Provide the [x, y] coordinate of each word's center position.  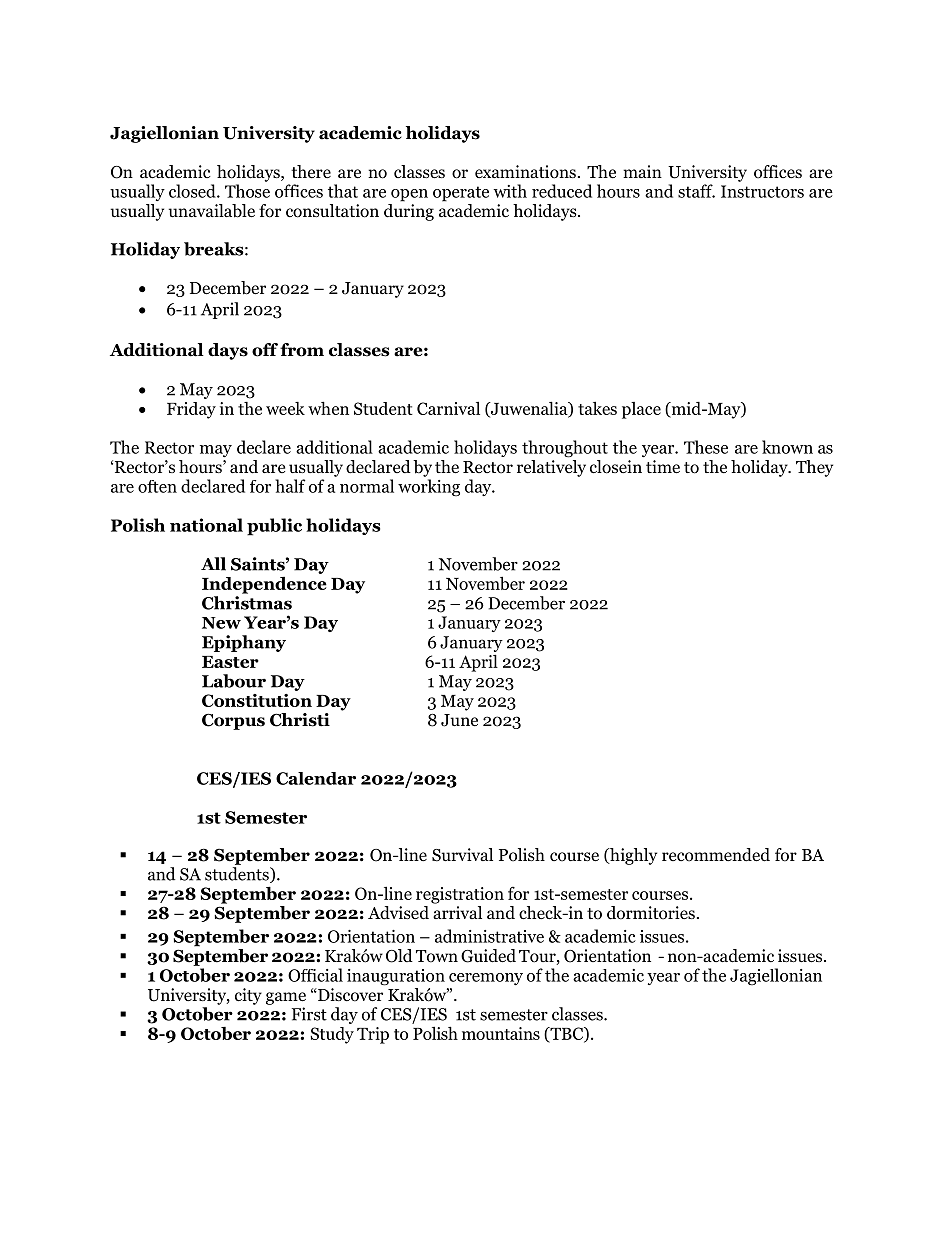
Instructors [762, 191]
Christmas [247, 603]
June [459, 720]
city [248, 996]
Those [247, 191]
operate [461, 194]
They [814, 468]
